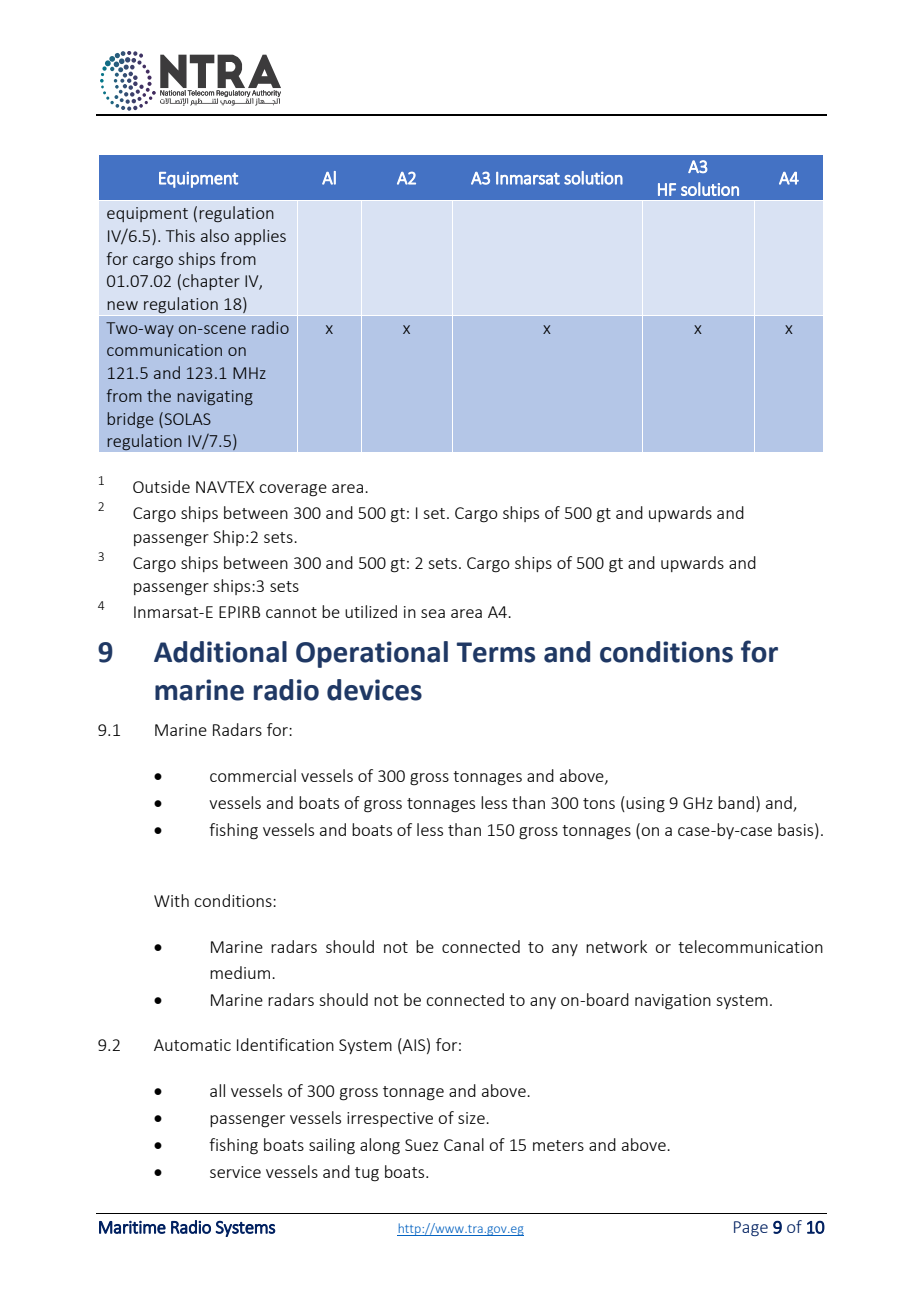 The width and height of the page is (924, 1308). Describe the element at coordinates (422, 1145) in the page. I see `Suez` at that location.
